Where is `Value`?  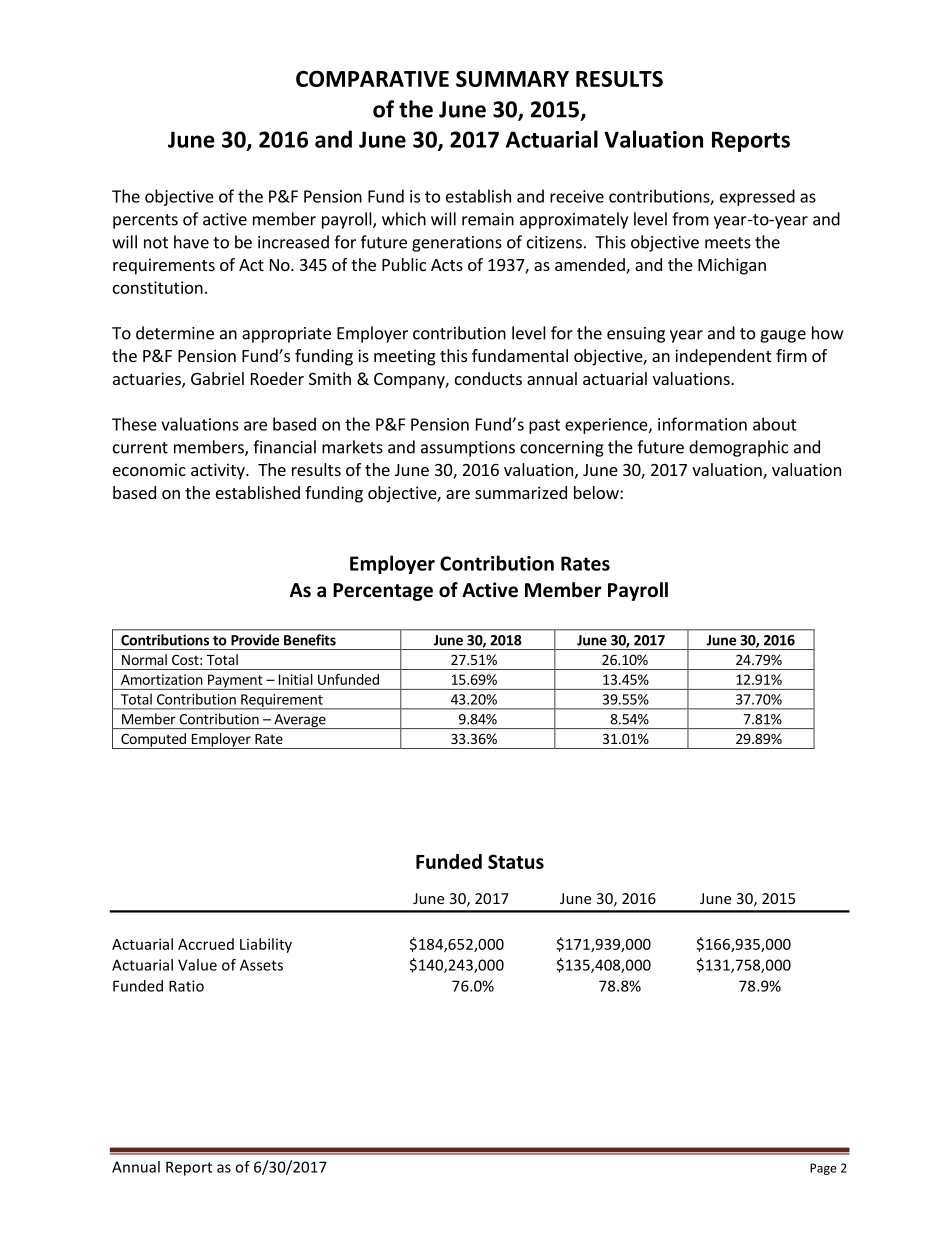 Value is located at coordinates (197, 965).
